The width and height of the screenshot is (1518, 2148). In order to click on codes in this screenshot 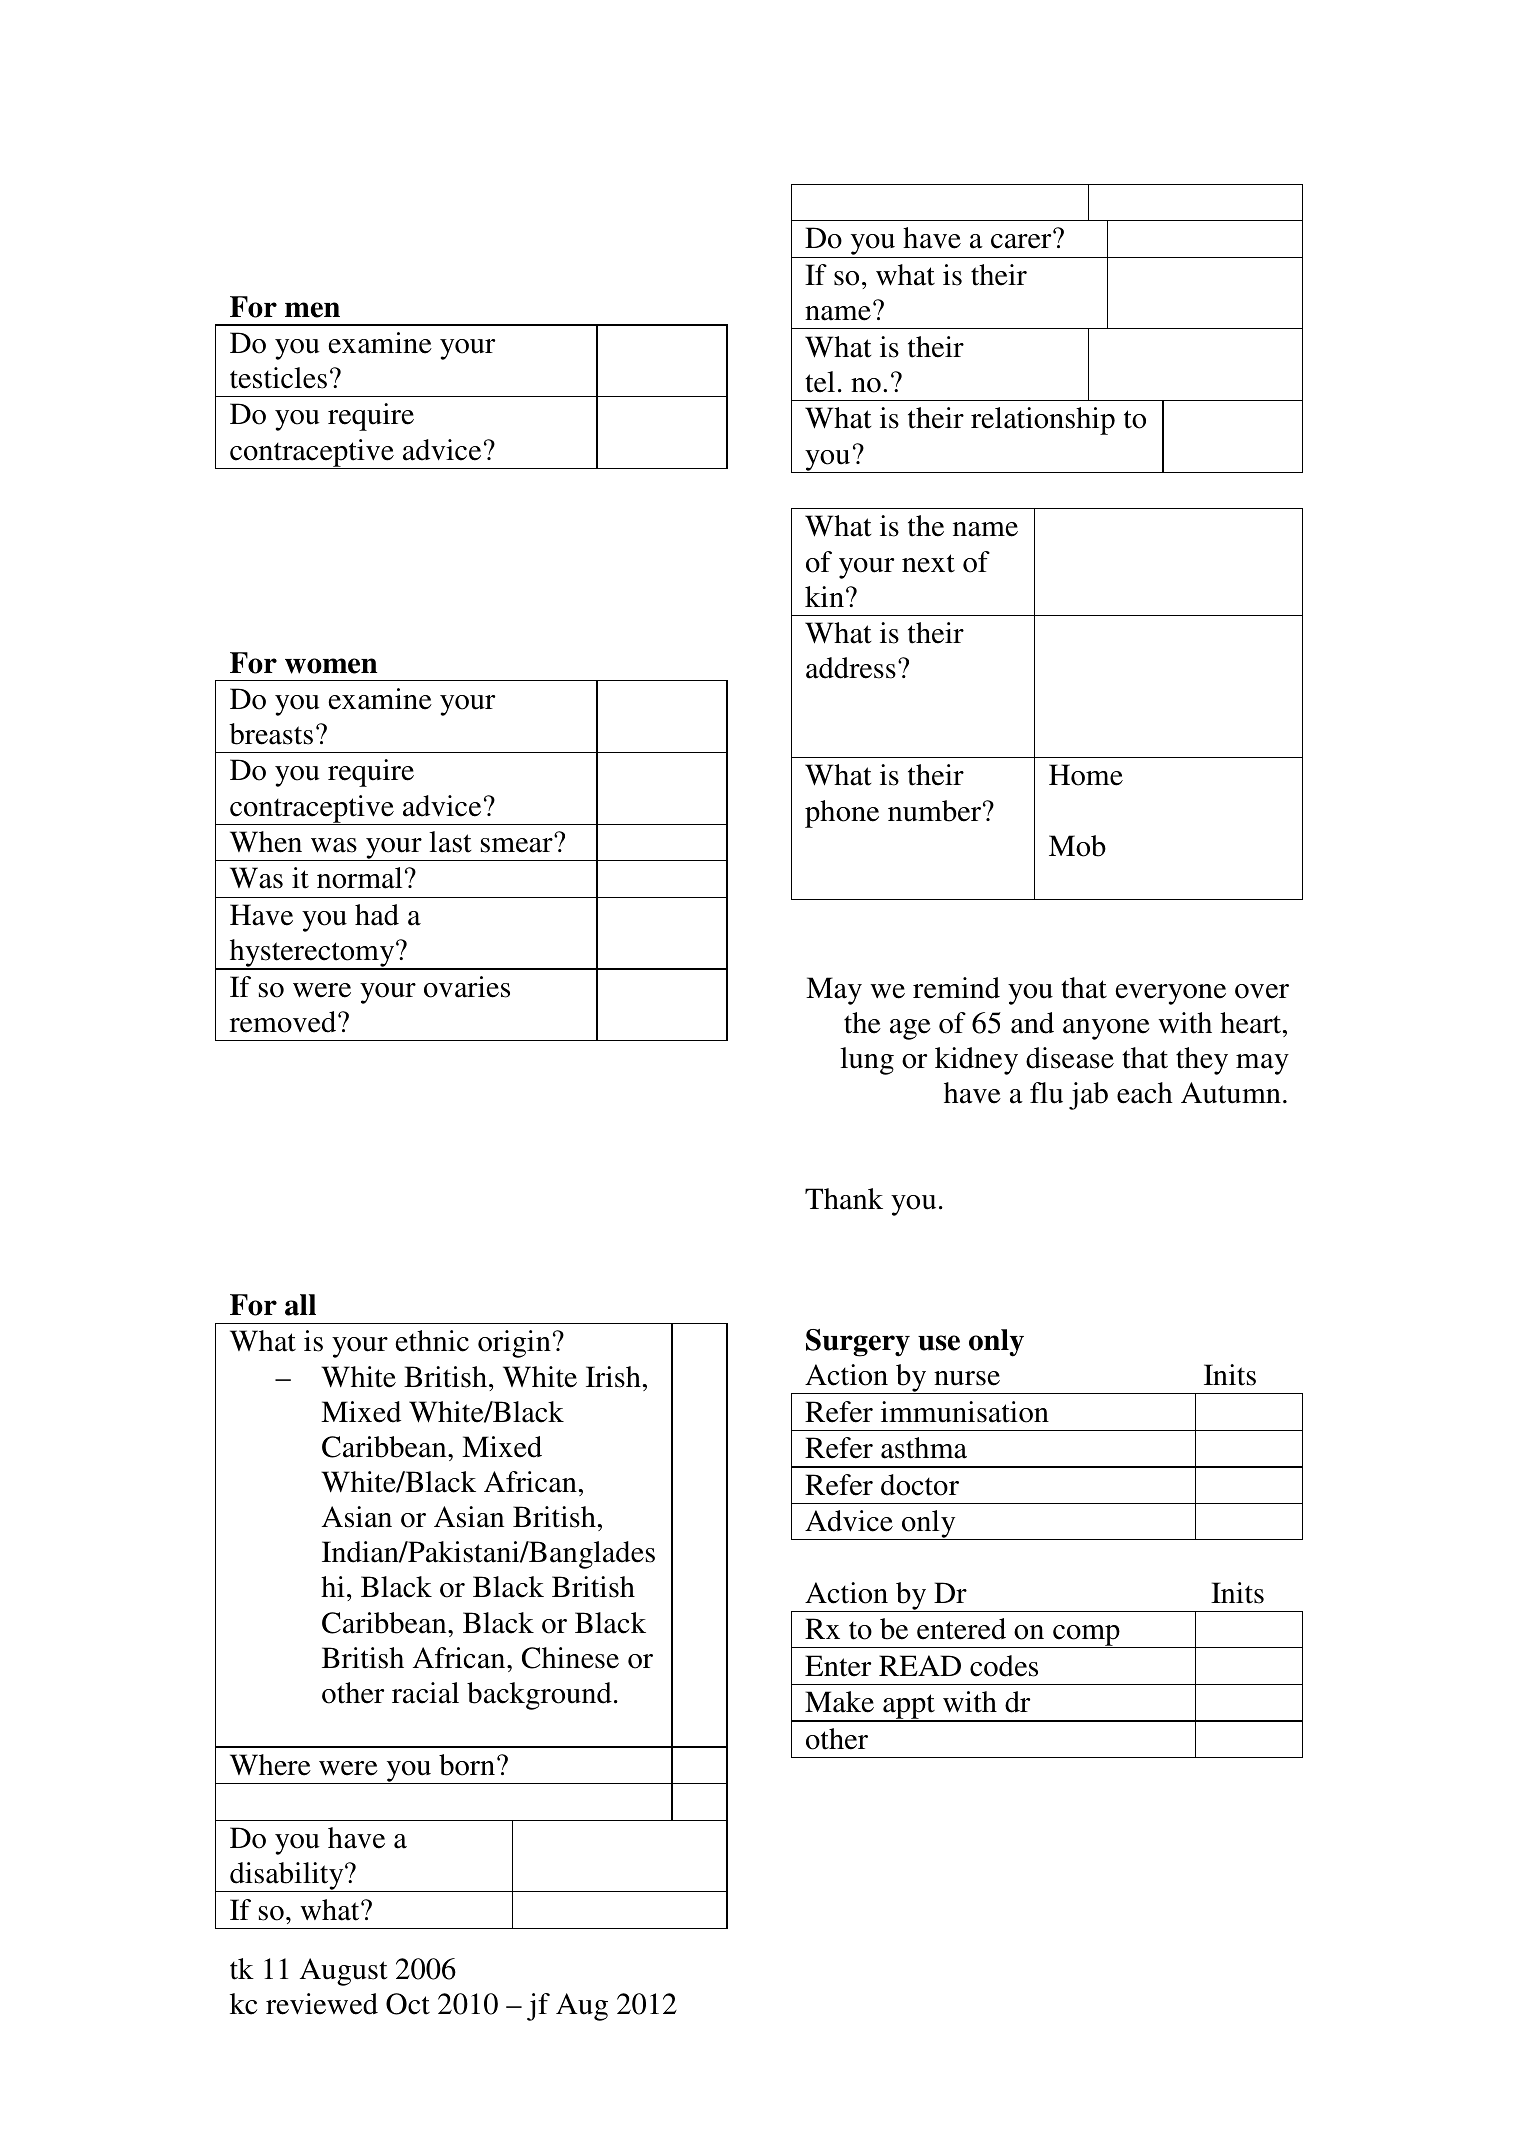, I will do `click(1004, 1666)`.
